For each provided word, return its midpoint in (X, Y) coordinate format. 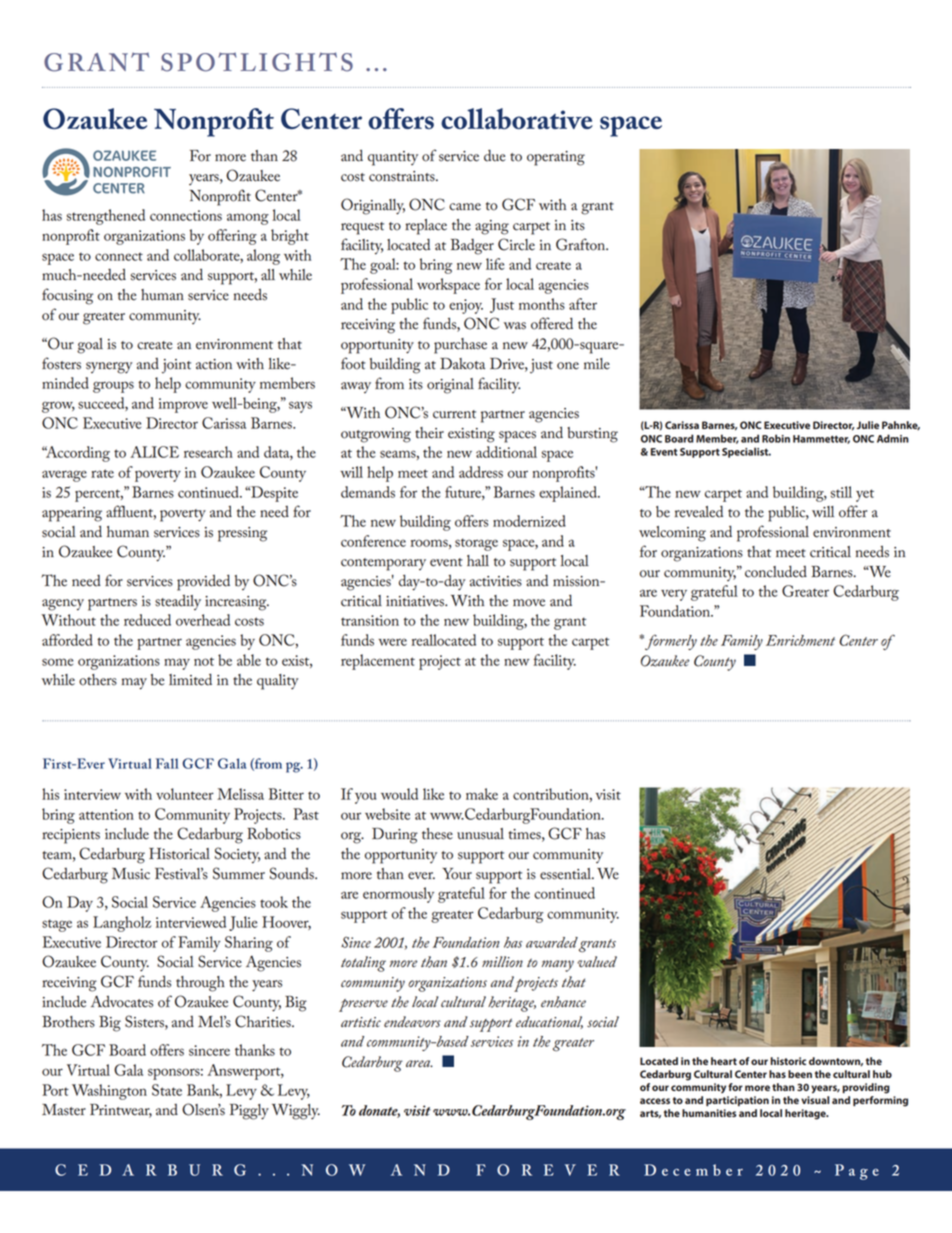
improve (183, 405)
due (495, 156)
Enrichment (800, 640)
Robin (776, 438)
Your (457, 874)
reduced (147, 620)
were (392, 642)
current (454, 414)
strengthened (106, 217)
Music (131, 874)
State (167, 1090)
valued (597, 961)
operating (556, 158)
